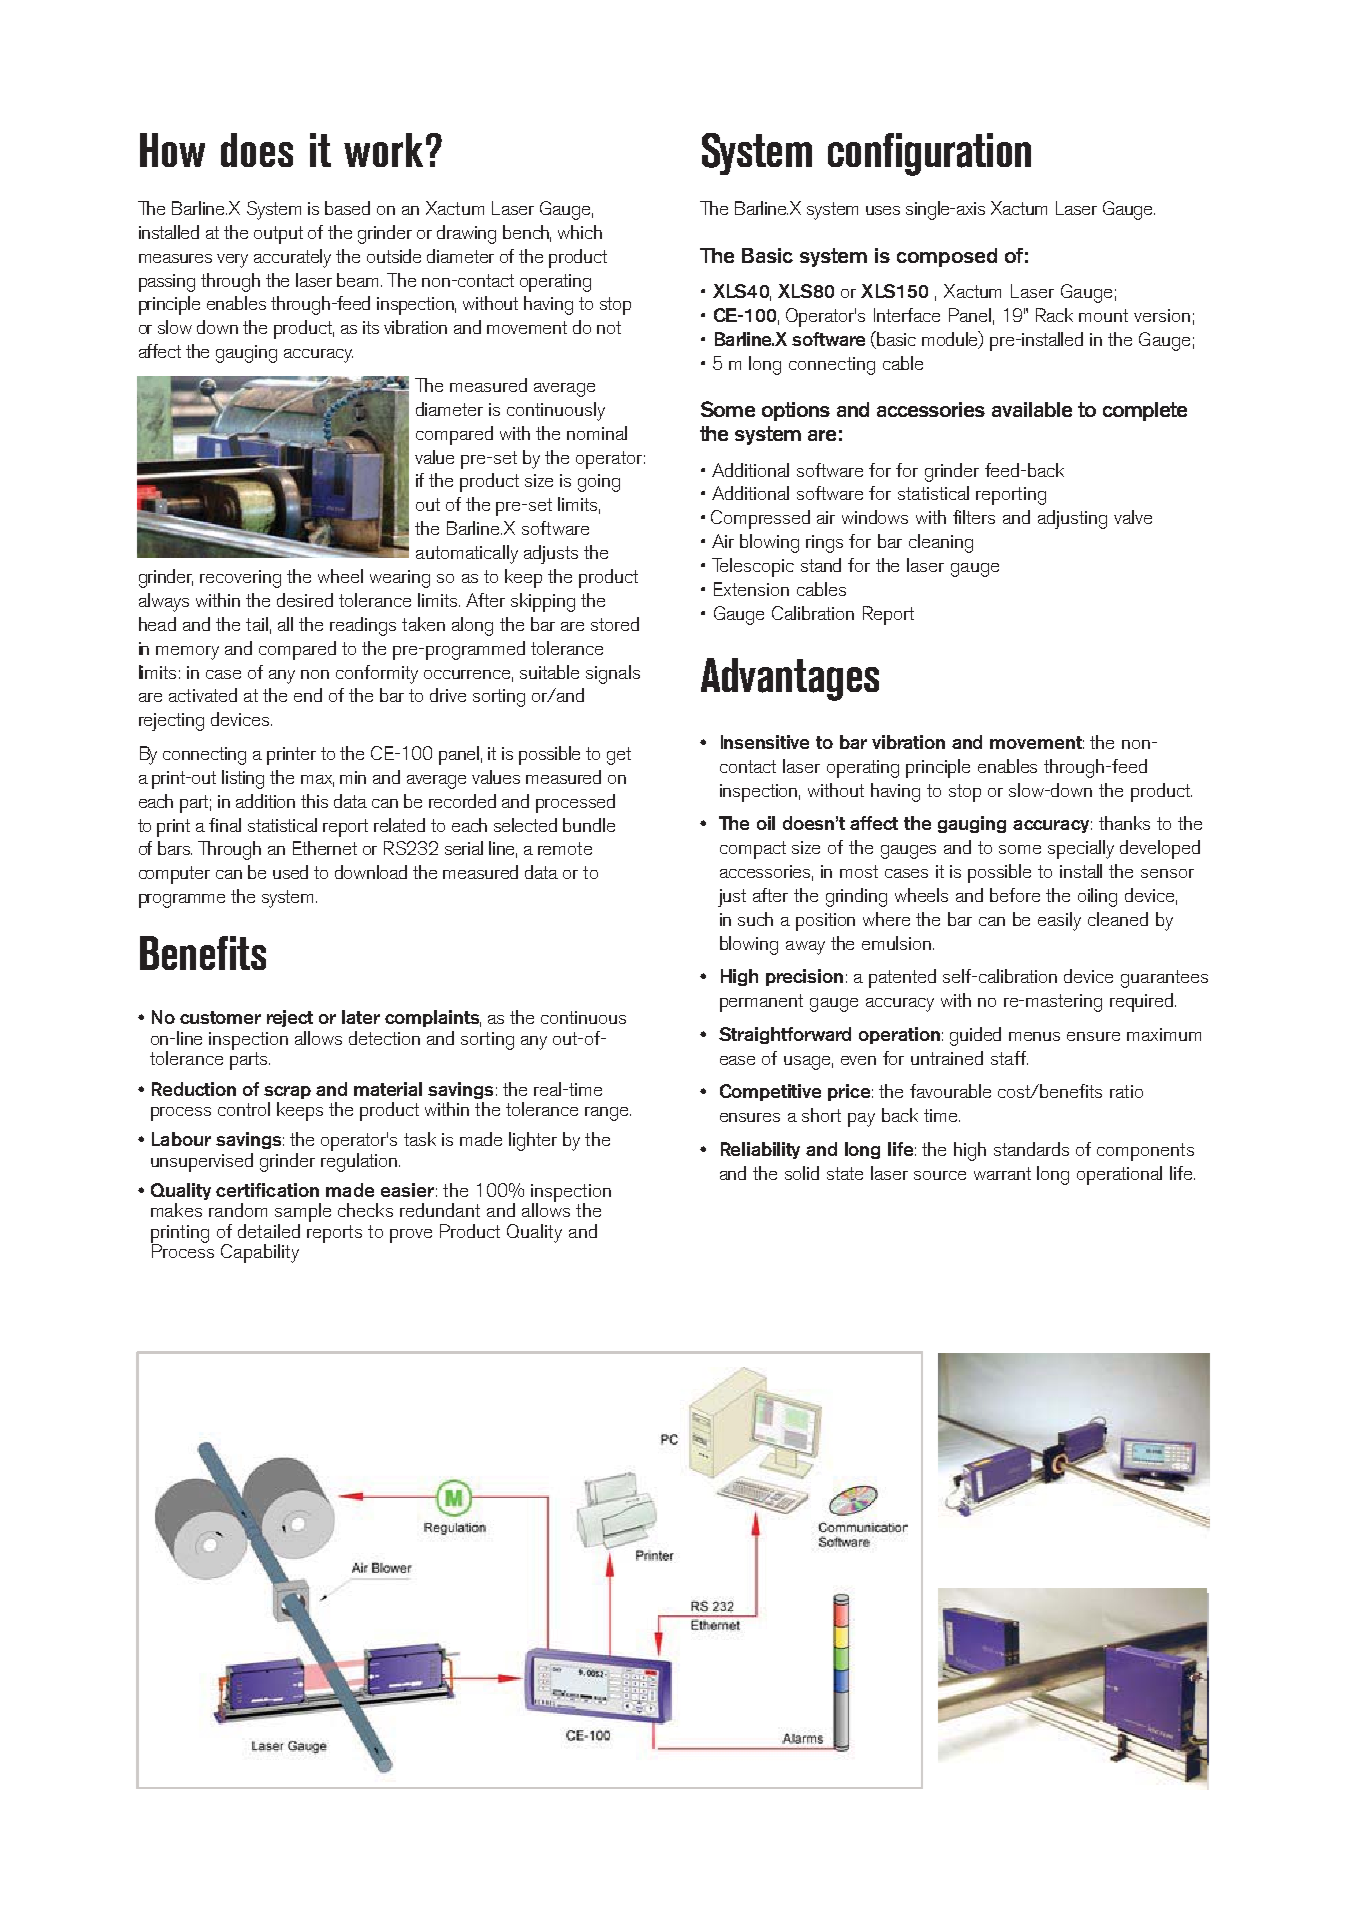  What do you see at coordinates (760, 1150) in the screenshot?
I see `Reliability` at bounding box center [760, 1150].
